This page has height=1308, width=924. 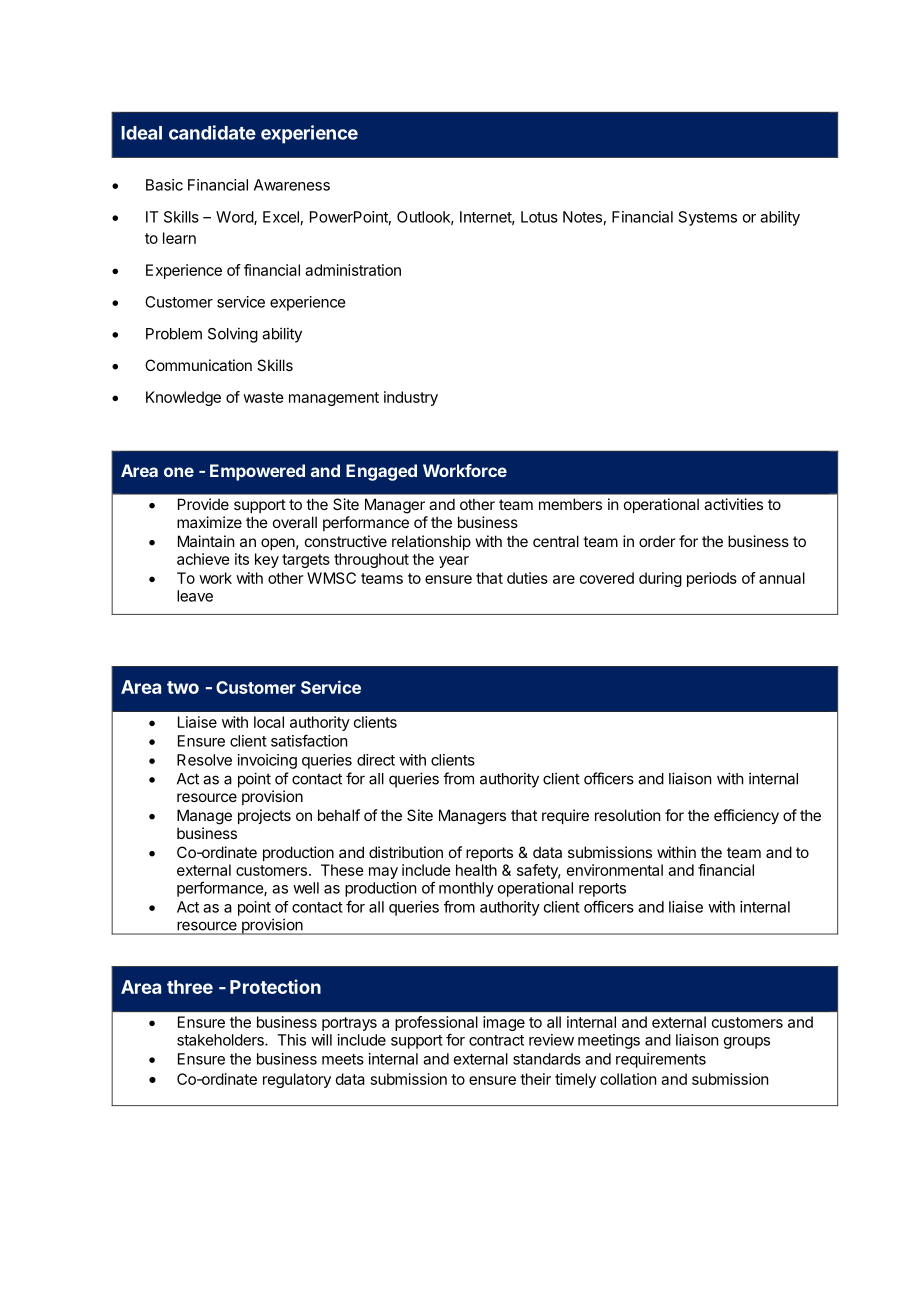 What do you see at coordinates (539, 217) in the page?
I see `Lotus` at bounding box center [539, 217].
